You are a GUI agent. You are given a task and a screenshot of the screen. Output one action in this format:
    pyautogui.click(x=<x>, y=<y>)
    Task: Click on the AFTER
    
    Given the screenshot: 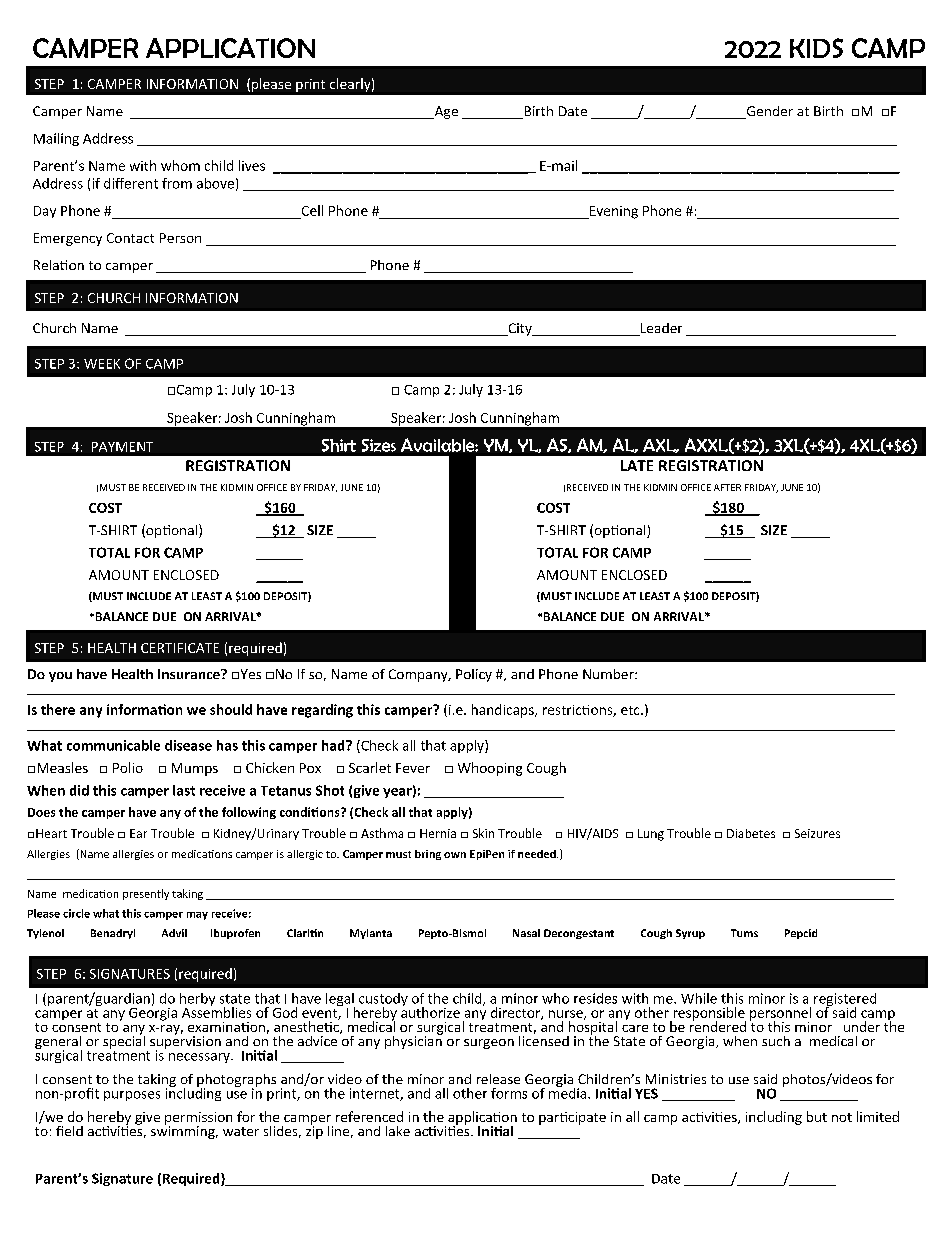 What is the action you would take?
    pyautogui.click(x=727, y=487)
